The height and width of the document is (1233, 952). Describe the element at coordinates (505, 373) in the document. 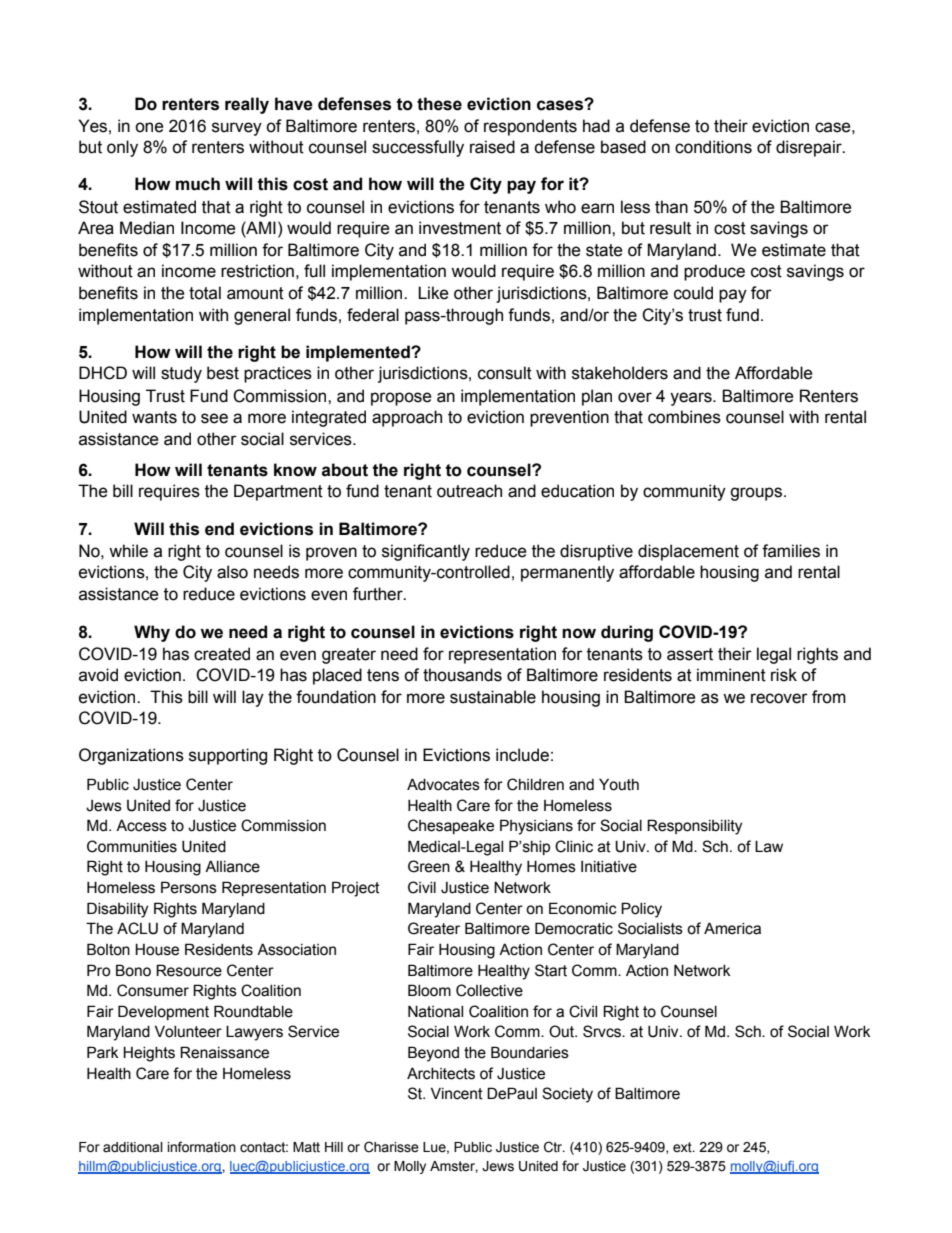

I see `consult` at that location.
